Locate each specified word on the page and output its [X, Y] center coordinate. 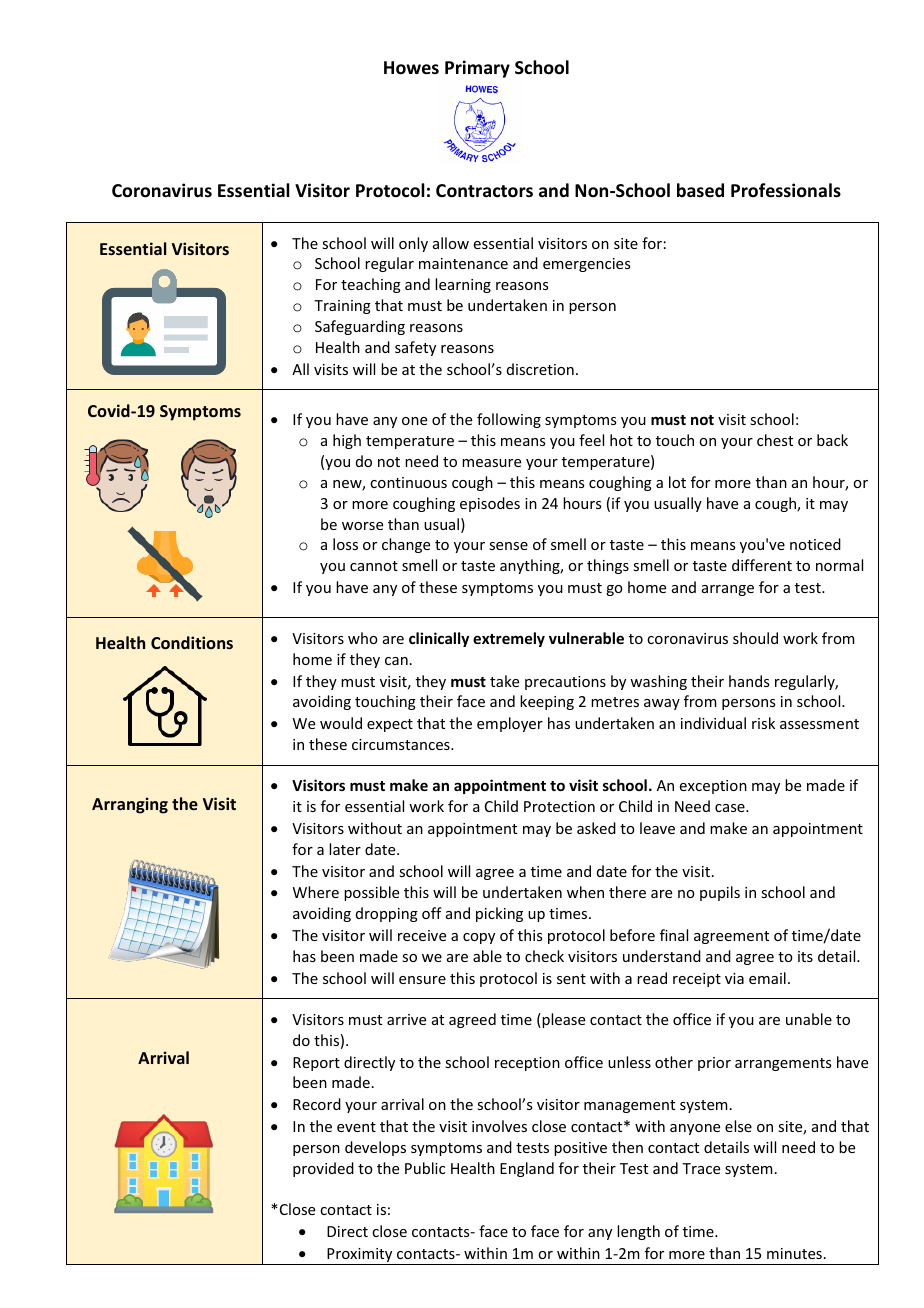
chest [775, 440]
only [413, 244]
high [347, 441]
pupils [720, 893]
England [527, 1169]
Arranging [130, 805]
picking [499, 914]
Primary [477, 69]
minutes [794, 1253]
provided [323, 1169]
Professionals [786, 190]
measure [491, 463]
